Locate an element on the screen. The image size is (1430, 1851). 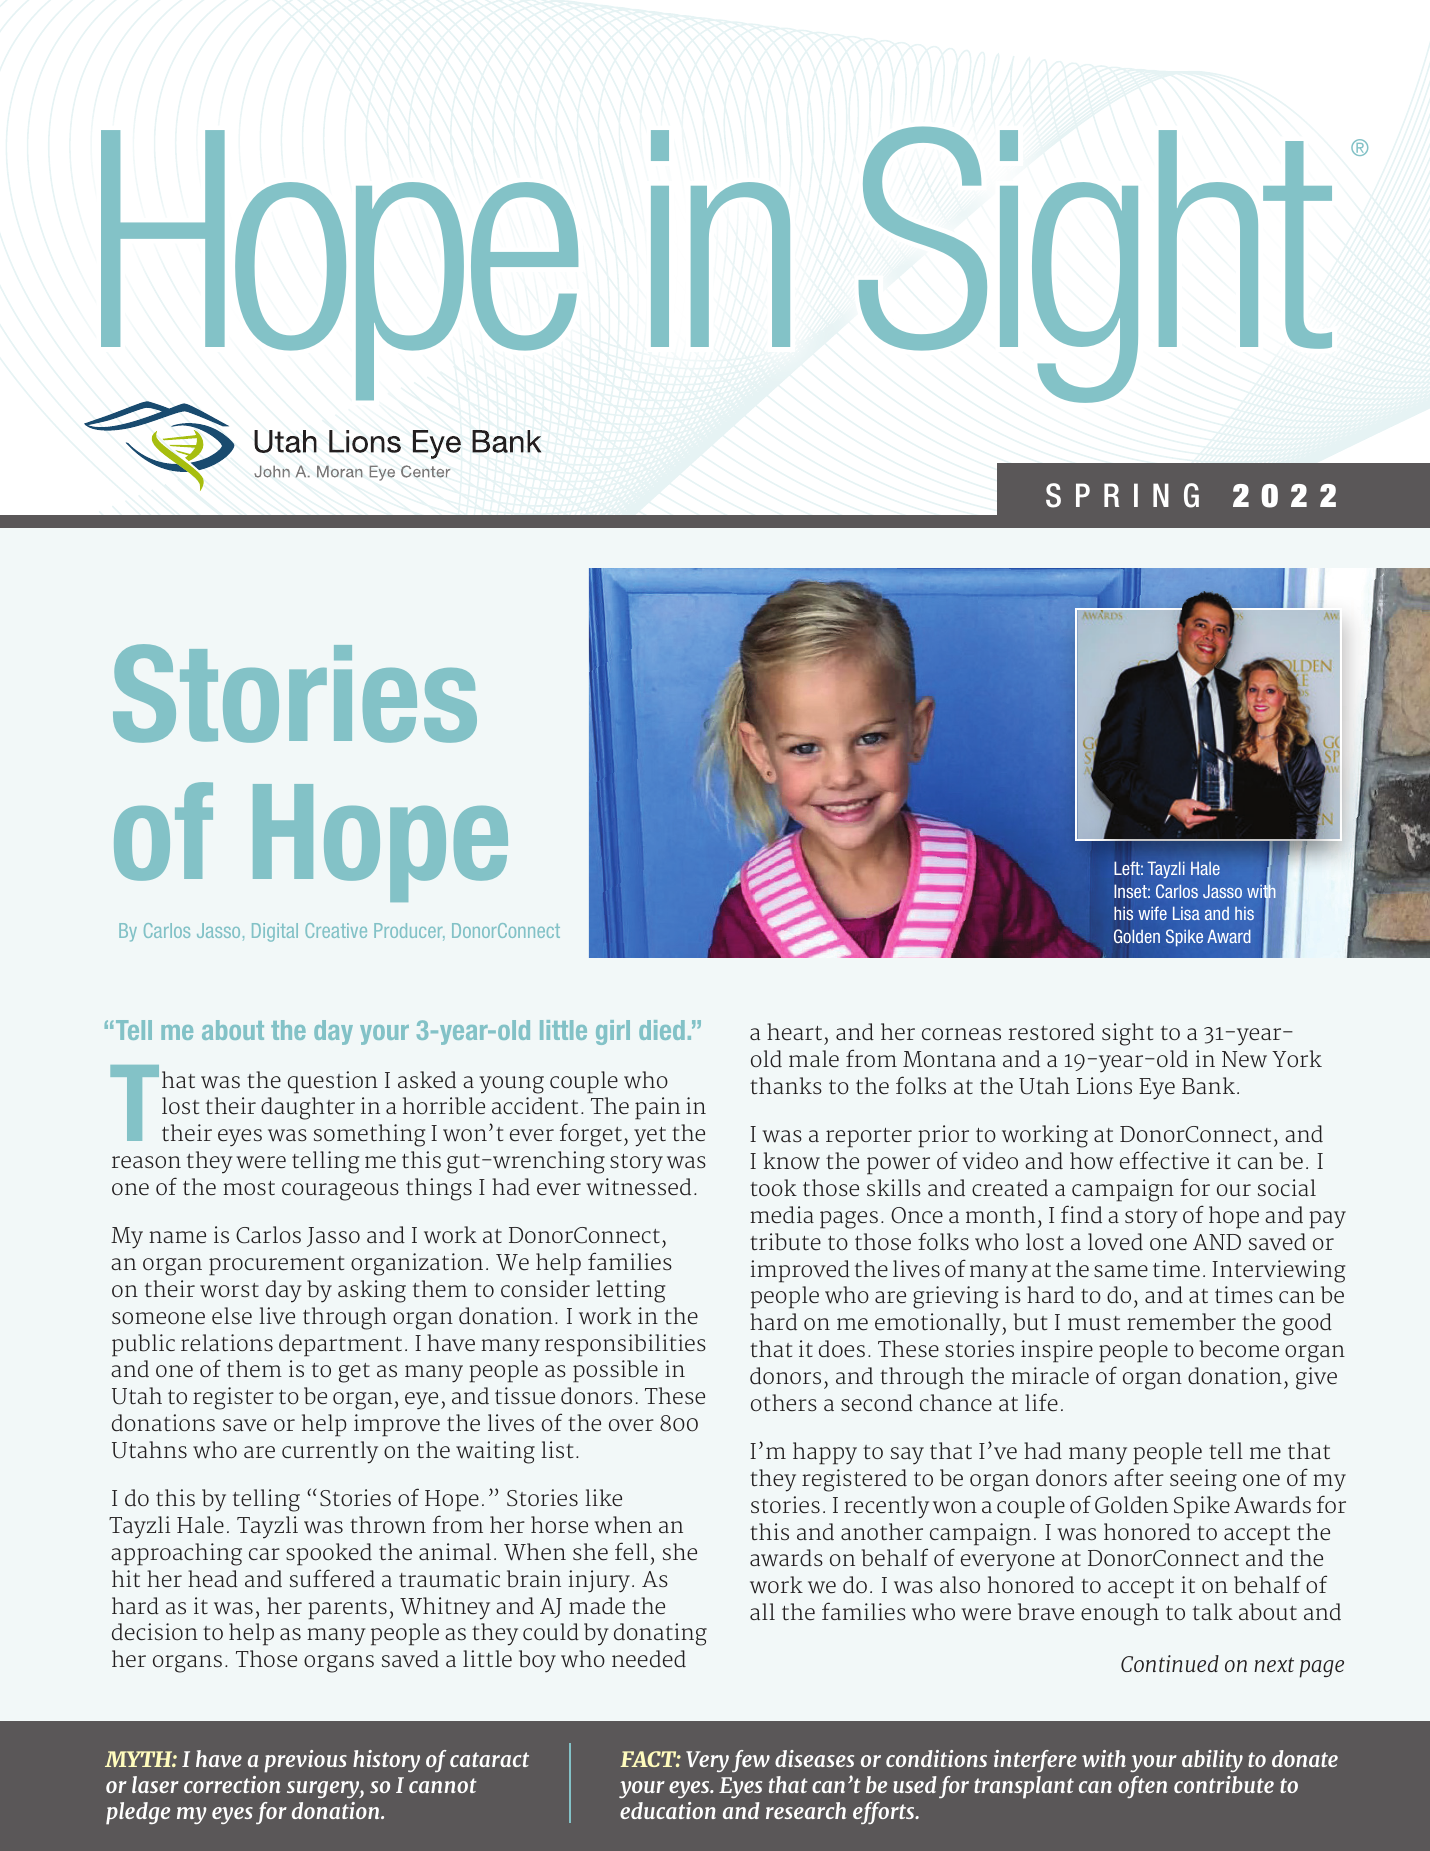
Creative is located at coordinates (336, 930).
